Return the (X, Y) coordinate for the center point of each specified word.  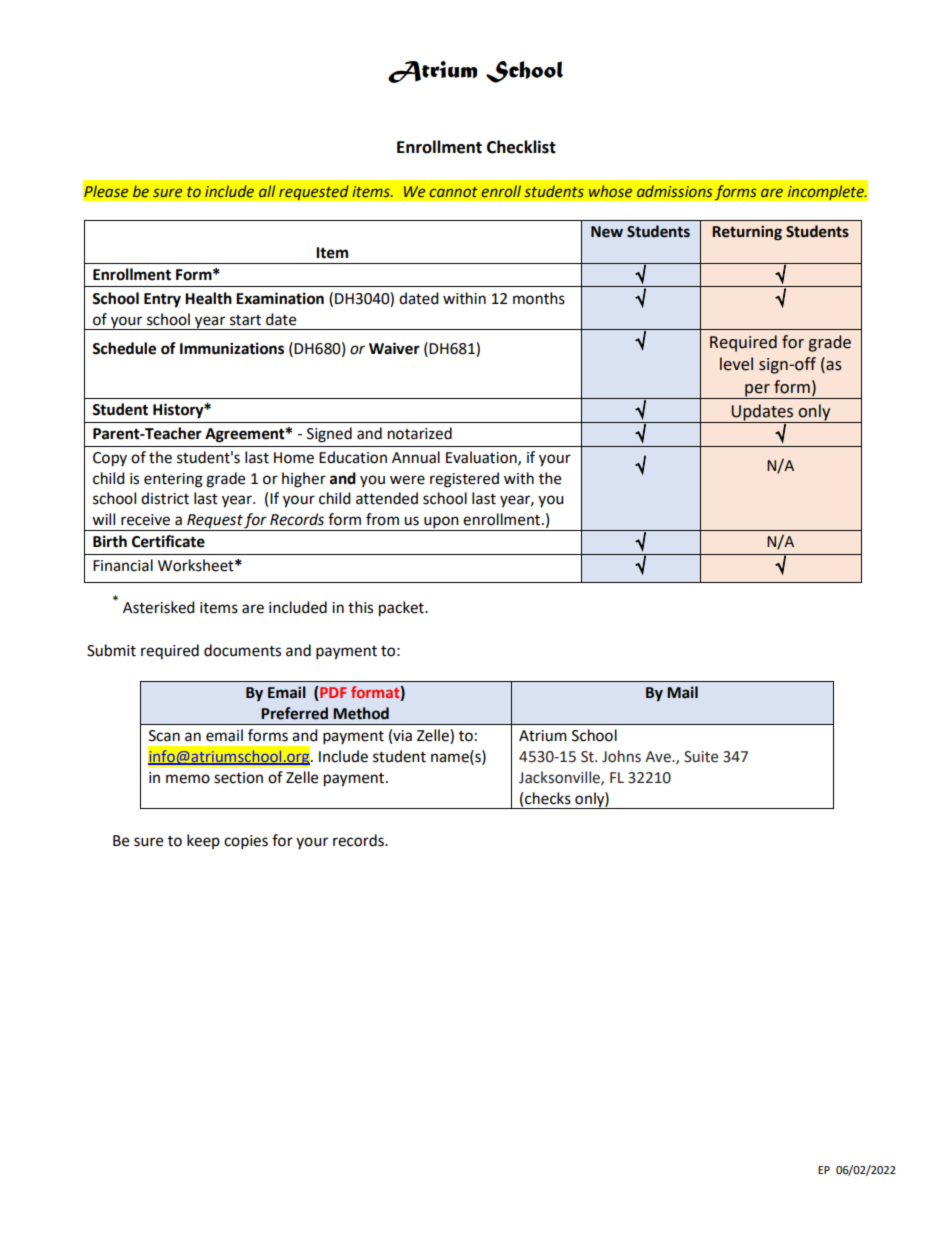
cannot (454, 192)
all (267, 191)
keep (203, 841)
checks (548, 798)
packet (402, 609)
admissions (675, 191)
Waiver (394, 348)
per (757, 391)
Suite (701, 757)
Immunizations (232, 348)
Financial (123, 565)
